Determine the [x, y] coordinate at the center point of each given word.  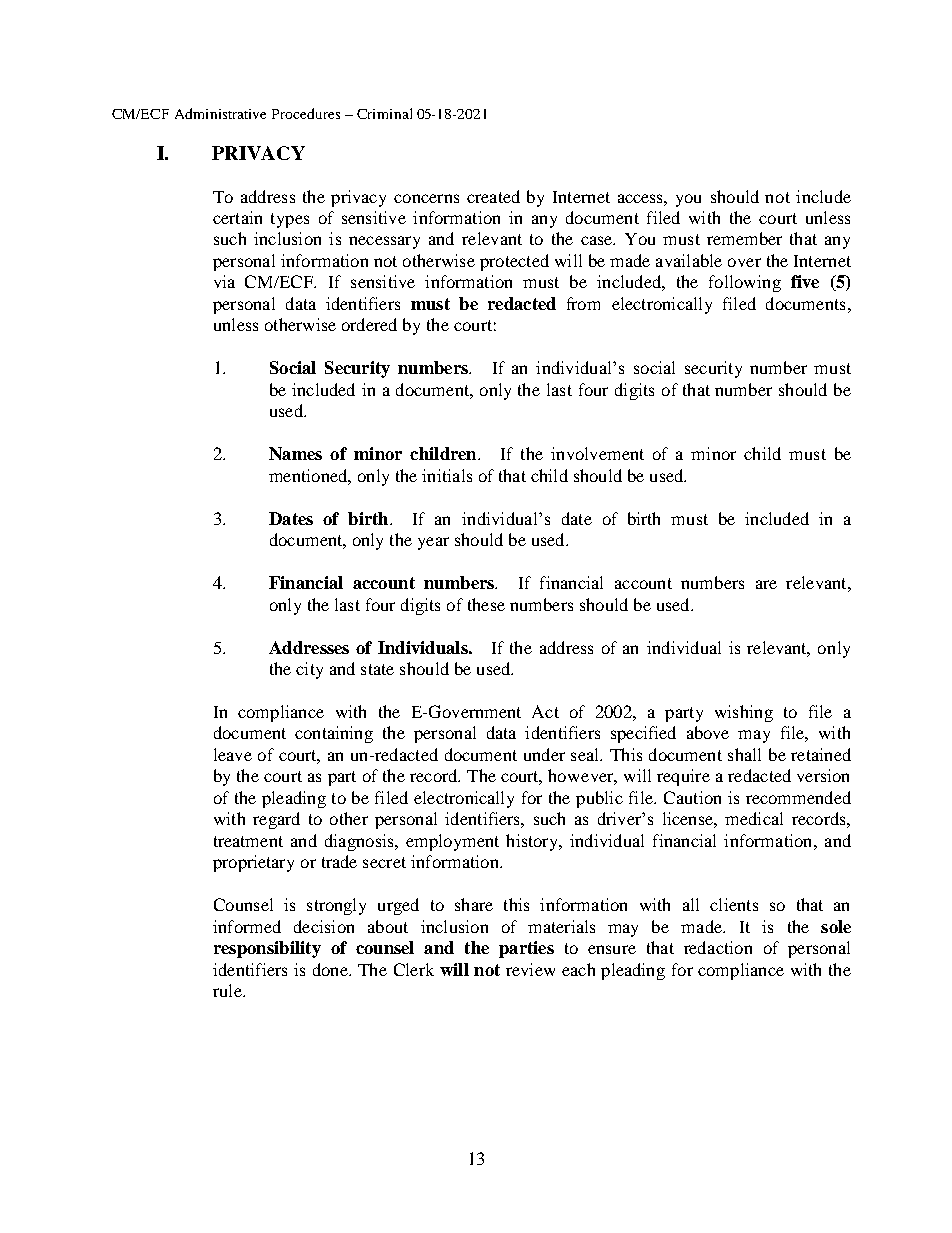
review [530, 969]
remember [744, 238]
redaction [718, 947]
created [493, 196]
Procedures [306, 113]
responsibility [267, 949]
